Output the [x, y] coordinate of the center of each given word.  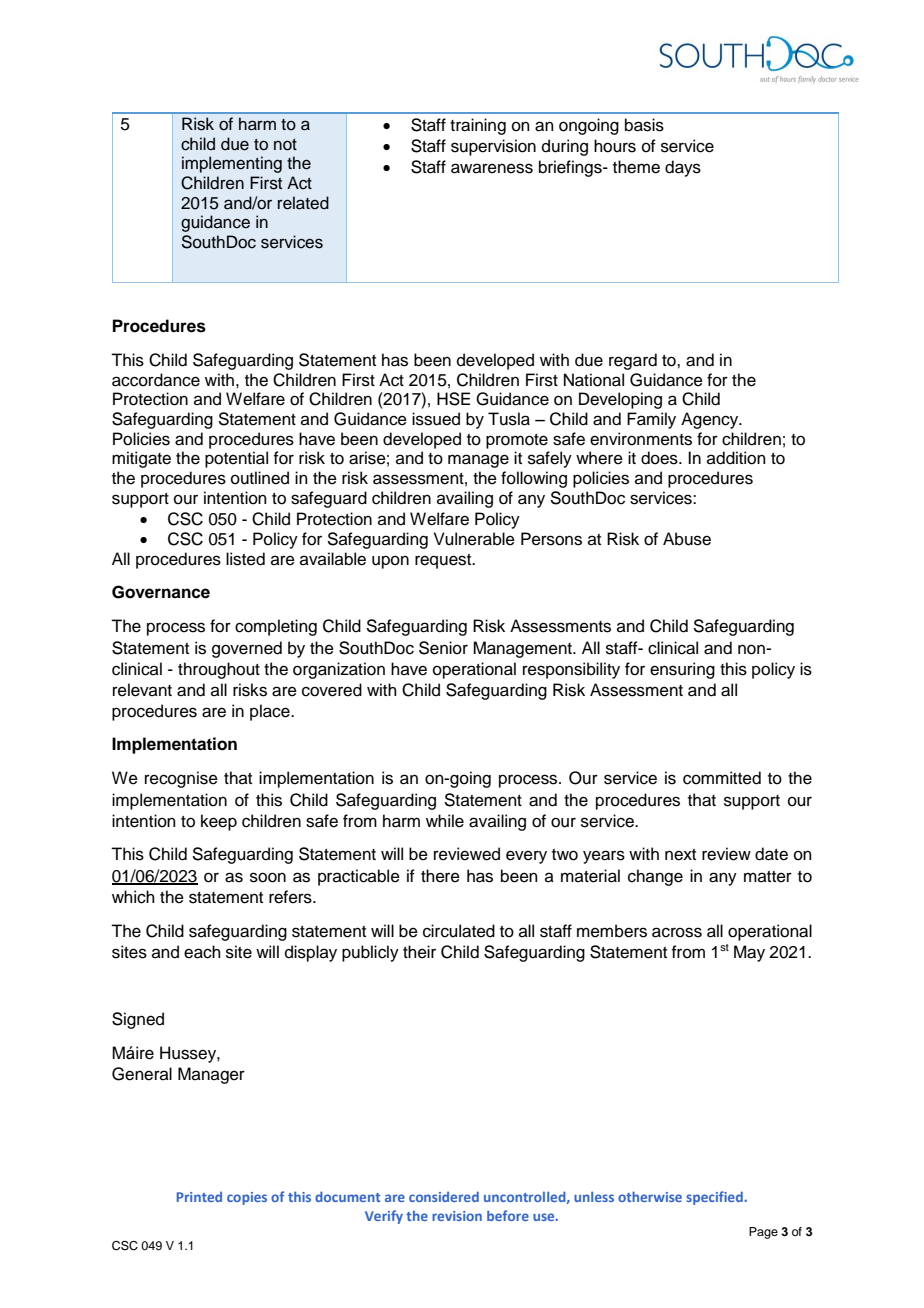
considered [444, 1196]
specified [715, 1198]
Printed [199, 1197]
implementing [232, 164]
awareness [492, 168]
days [683, 168]
